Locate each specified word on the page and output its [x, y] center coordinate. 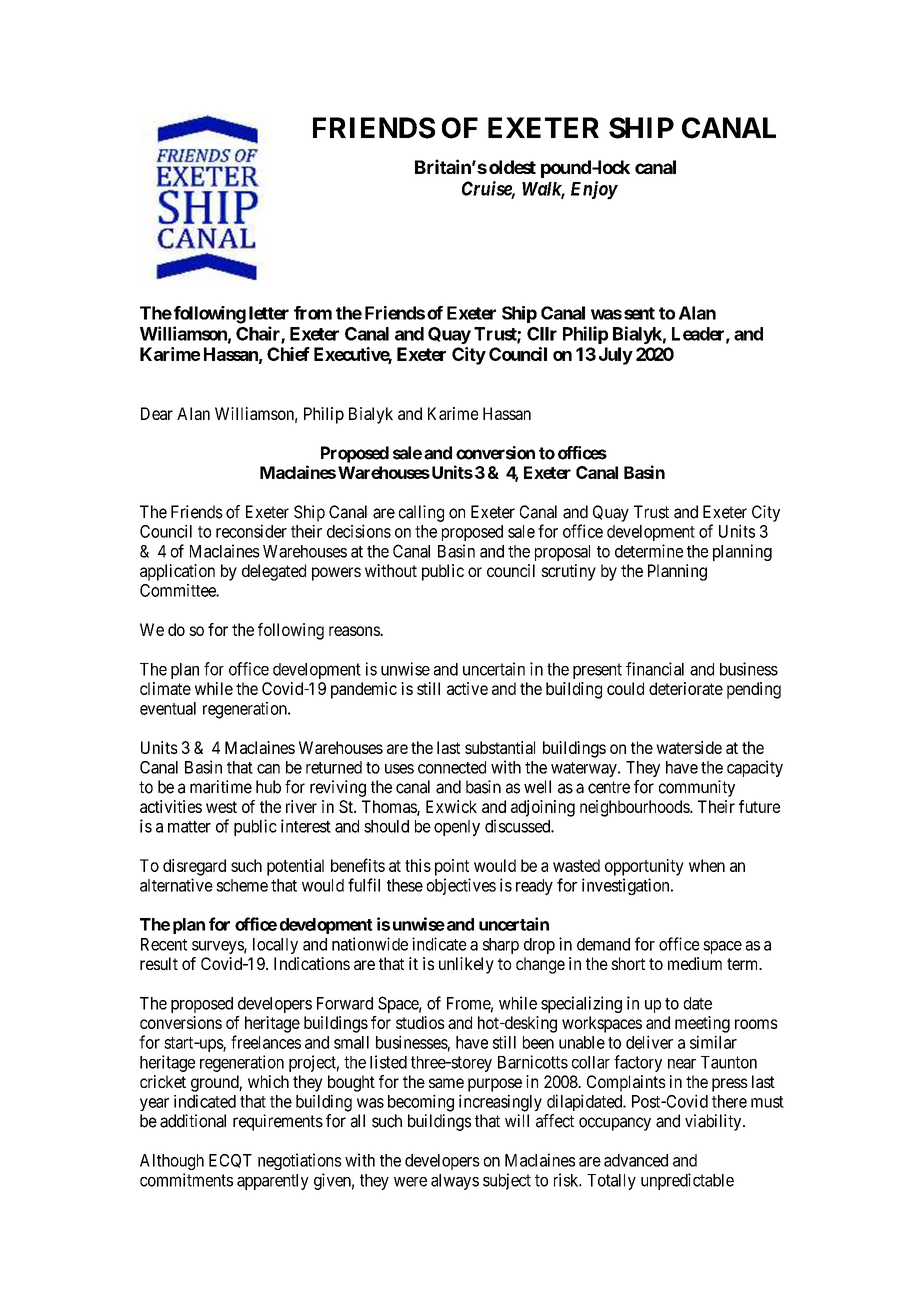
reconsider [251, 531]
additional [193, 1121]
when [707, 865]
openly [457, 828]
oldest [512, 167]
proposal [562, 553]
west [221, 807]
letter [269, 313]
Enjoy [594, 190]
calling [421, 513]
